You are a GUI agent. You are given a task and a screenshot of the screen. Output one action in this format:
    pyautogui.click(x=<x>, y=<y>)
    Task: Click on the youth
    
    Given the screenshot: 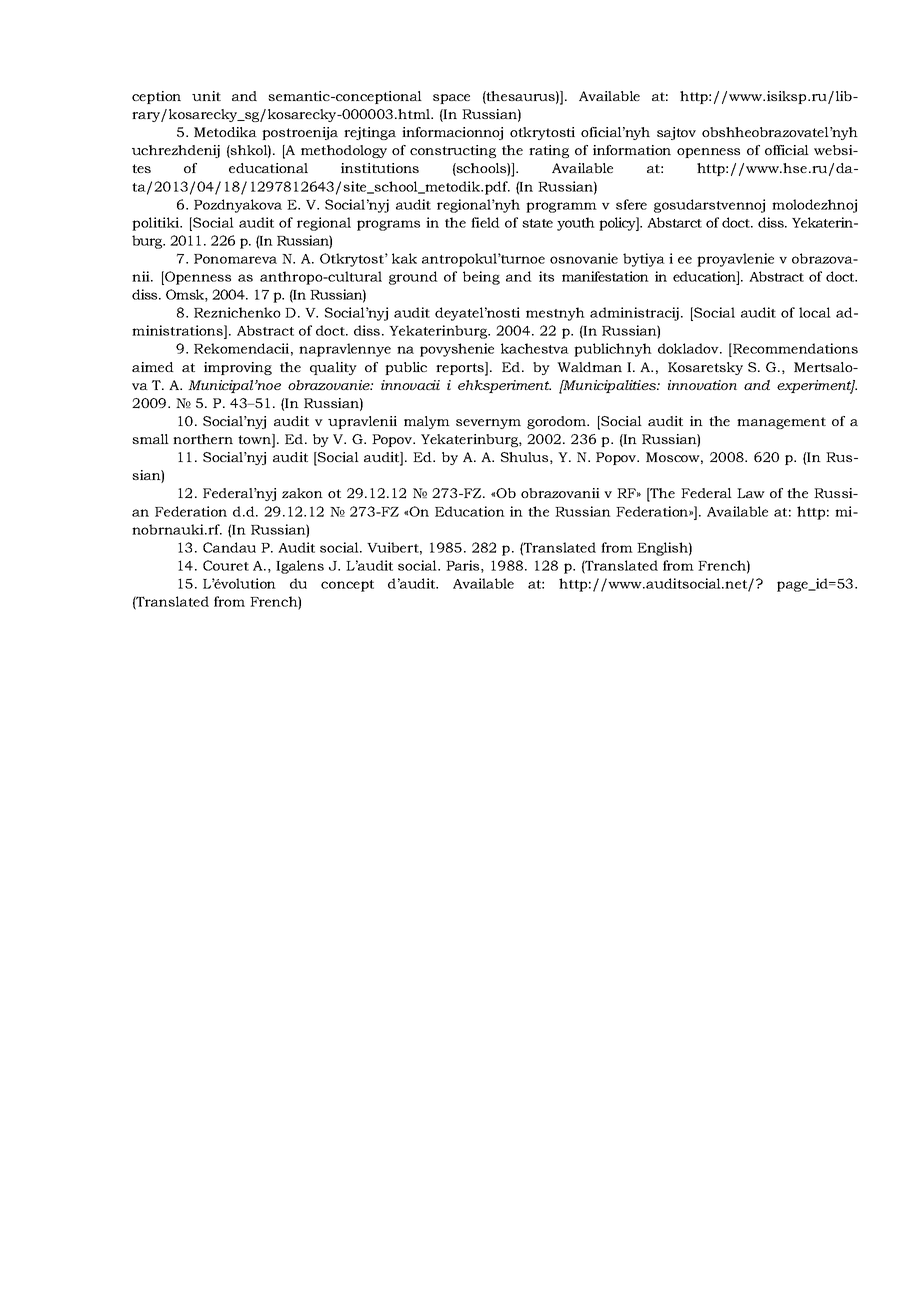 What is the action you would take?
    pyautogui.click(x=576, y=224)
